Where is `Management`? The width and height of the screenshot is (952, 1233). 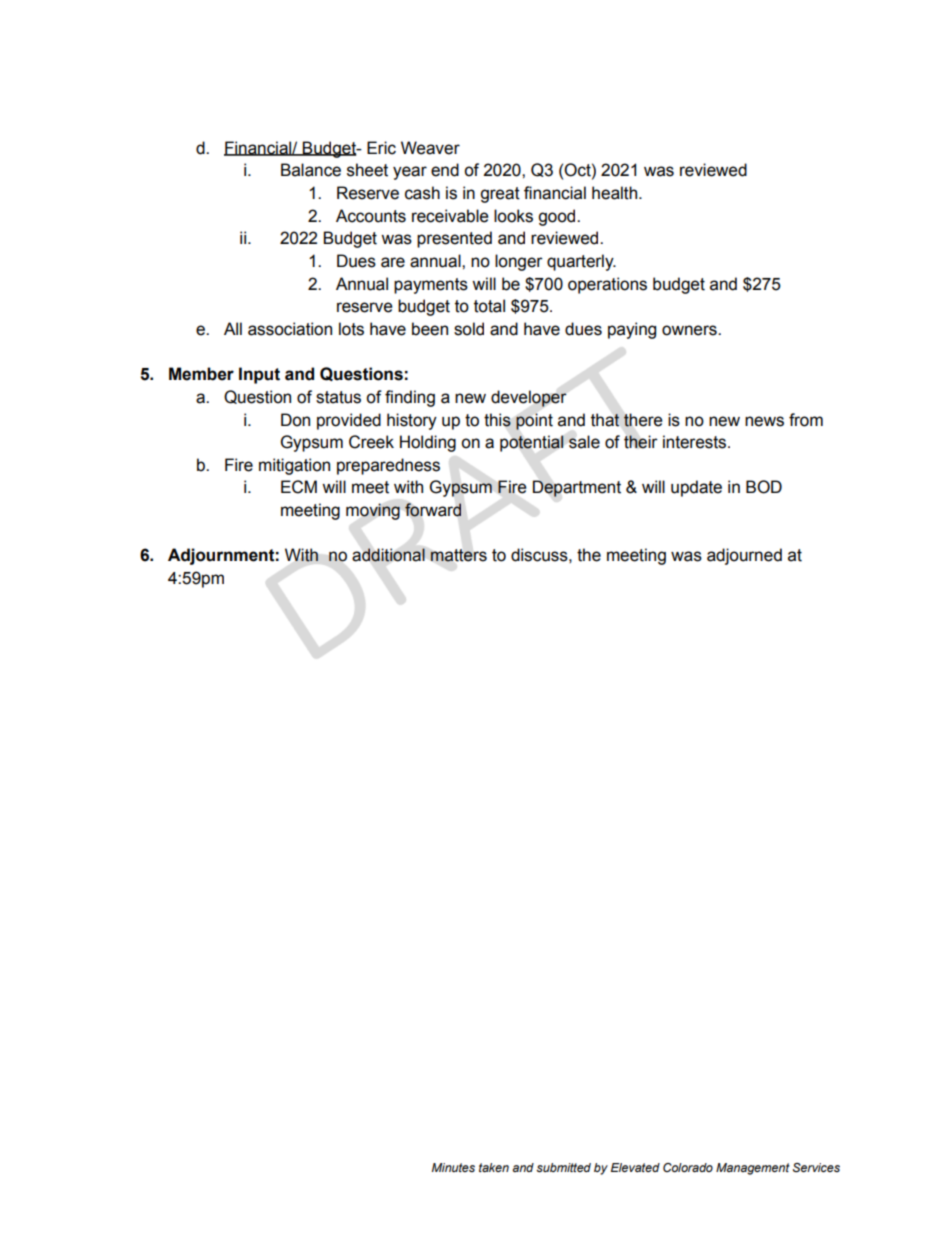 Management is located at coordinates (753, 1169).
